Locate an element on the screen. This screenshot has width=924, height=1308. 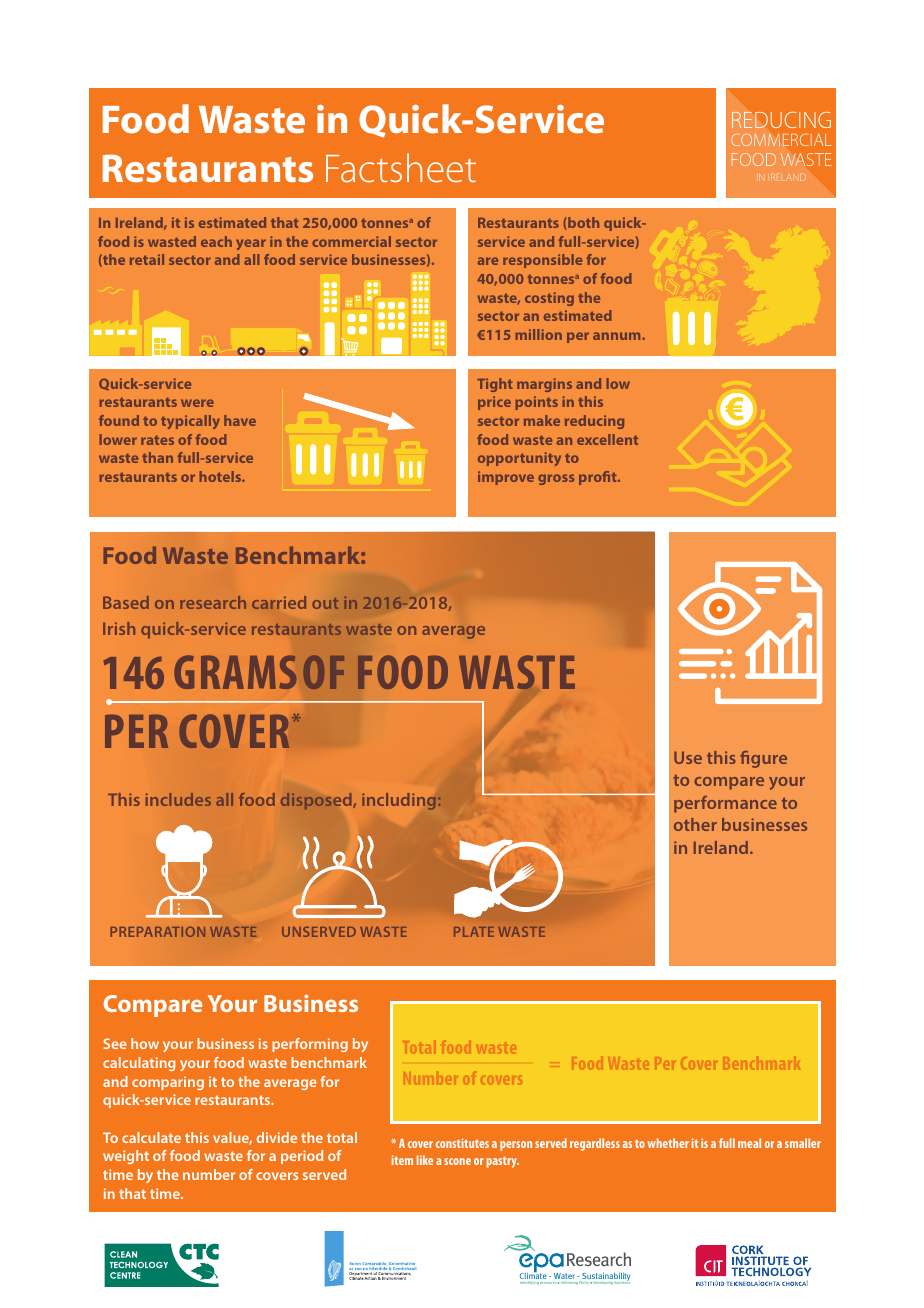
responsible is located at coordinates (542, 261).
